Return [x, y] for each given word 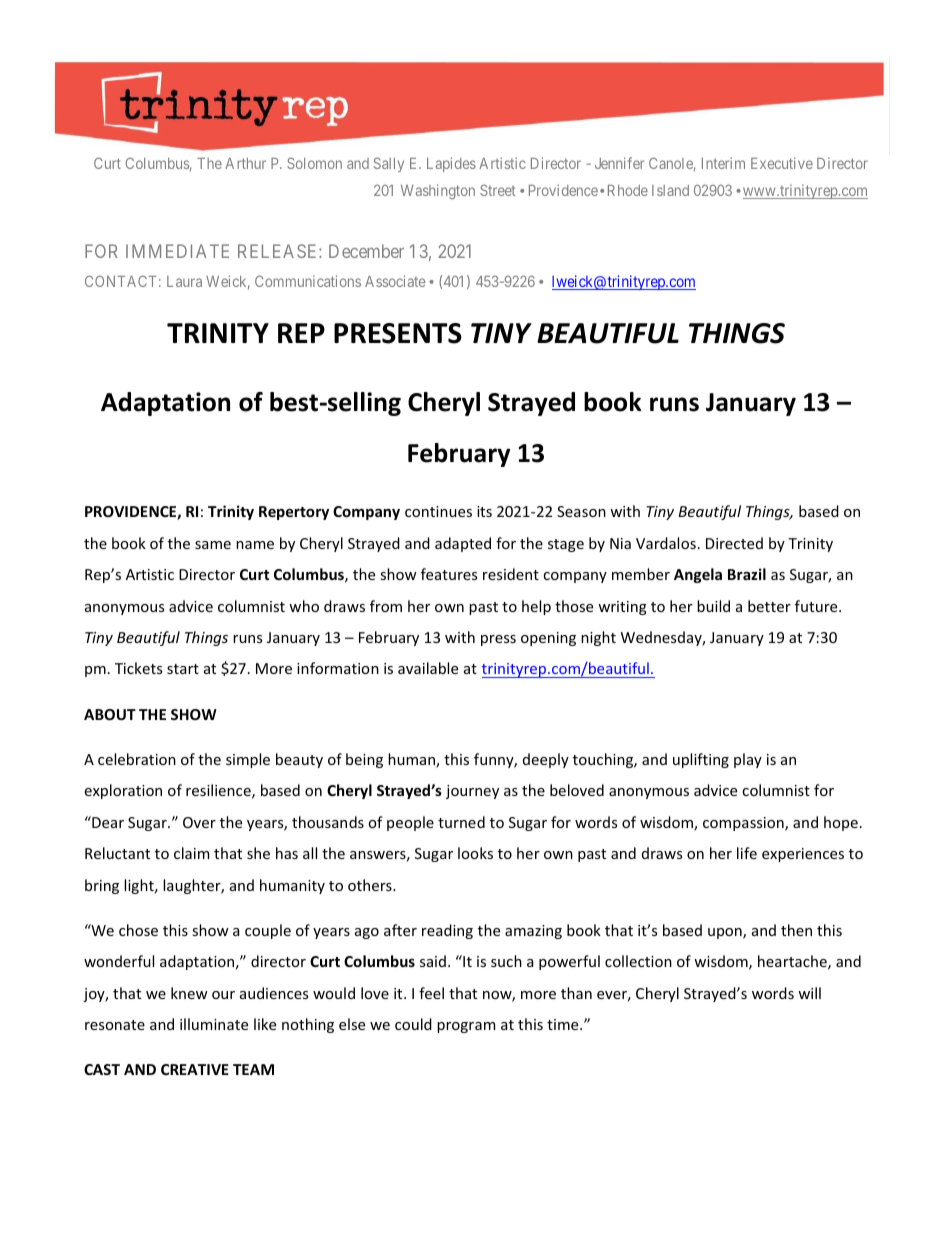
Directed [734, 543]
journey [472, 792]
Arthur [245, 163]
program [466, 1027]
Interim [723, 163]
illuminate [214, 1024]
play [748, 760]
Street [498, 190]
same [213, 545]
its [484, 511]
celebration [137, 759]
